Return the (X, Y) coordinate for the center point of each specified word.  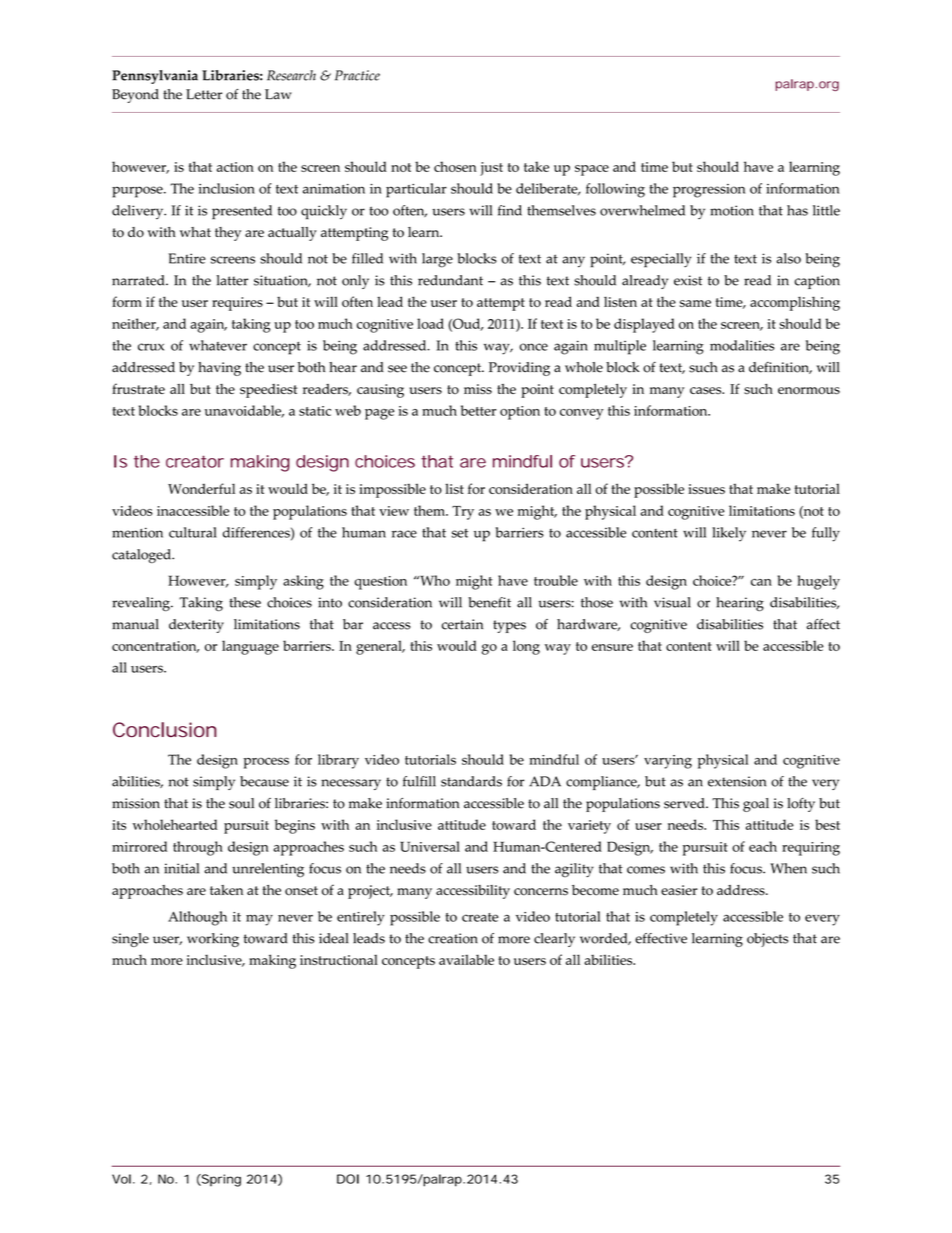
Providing (519, 369)
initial (181, 868)
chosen (455, 166)
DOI (348, 1179)
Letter (204, 94)
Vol (121, 1179)
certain (462, 624)
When (788, 868)
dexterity (196, 626)
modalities (742, 345)
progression (709, 191)
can (761, 582)
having (219, 369)
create (480, 917)
